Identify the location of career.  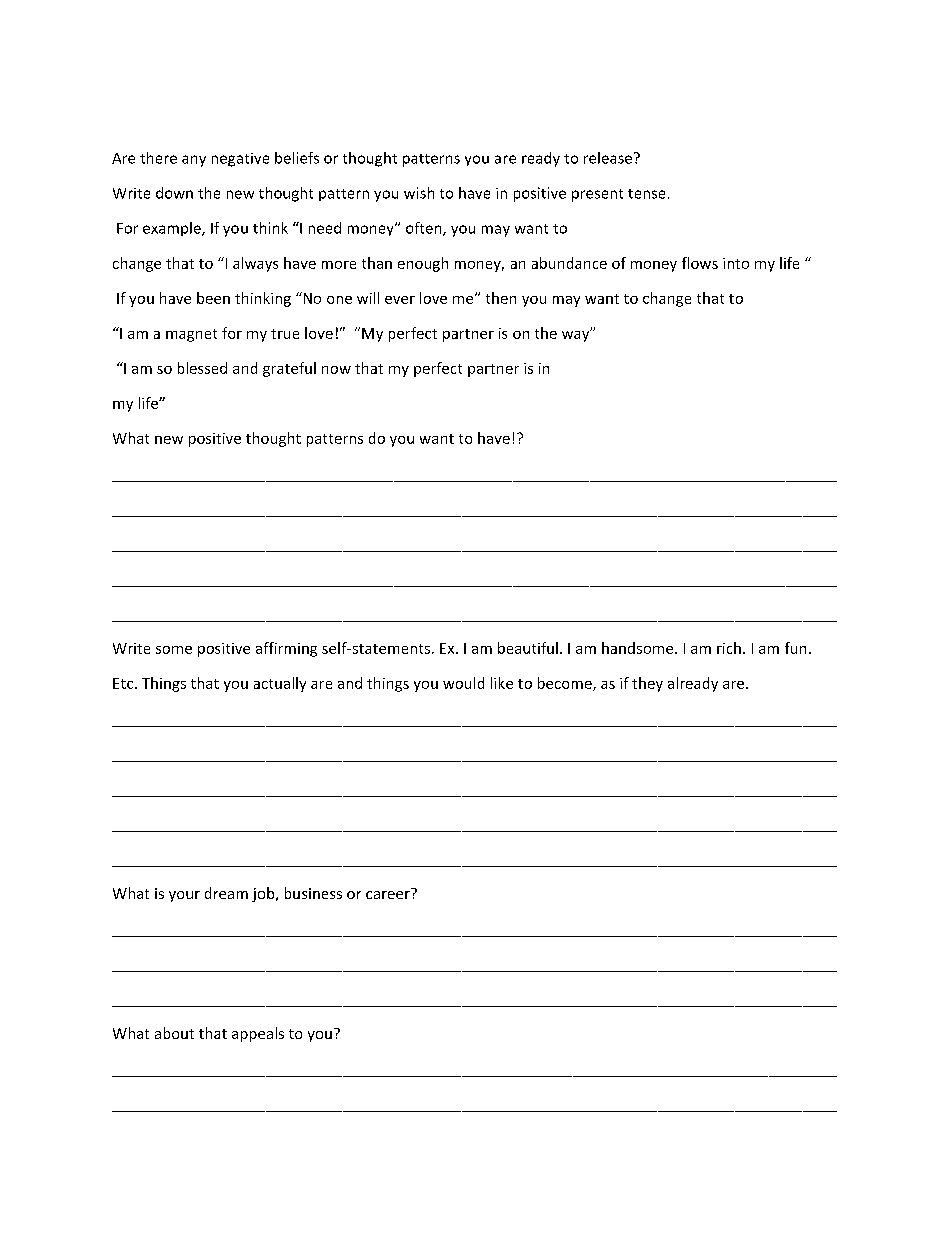
(389, 893).
